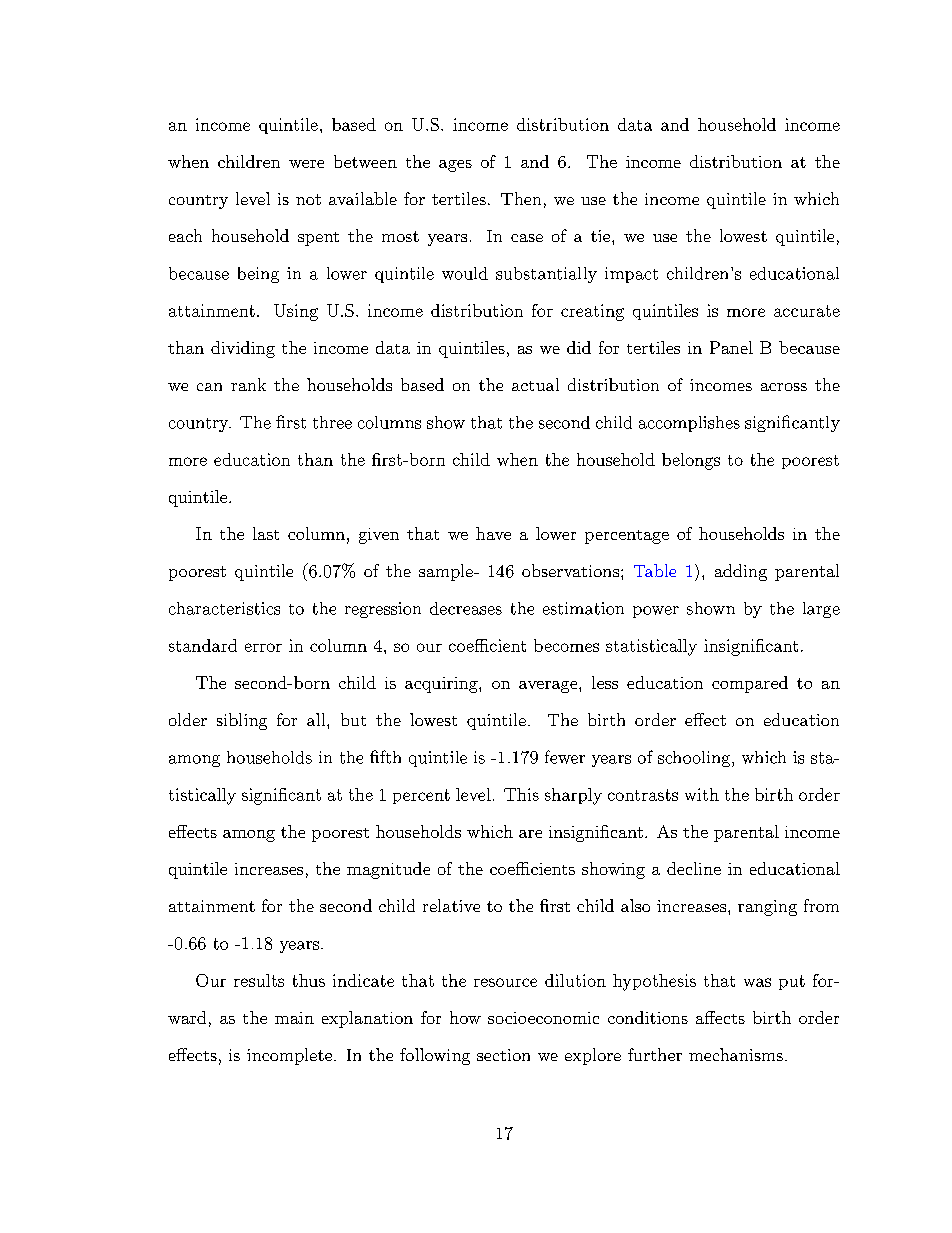 This page has width=952, height=1233. What do you see at coordinates (521, 794) in the page?
I see `This` at bounding box center [521, 794].
